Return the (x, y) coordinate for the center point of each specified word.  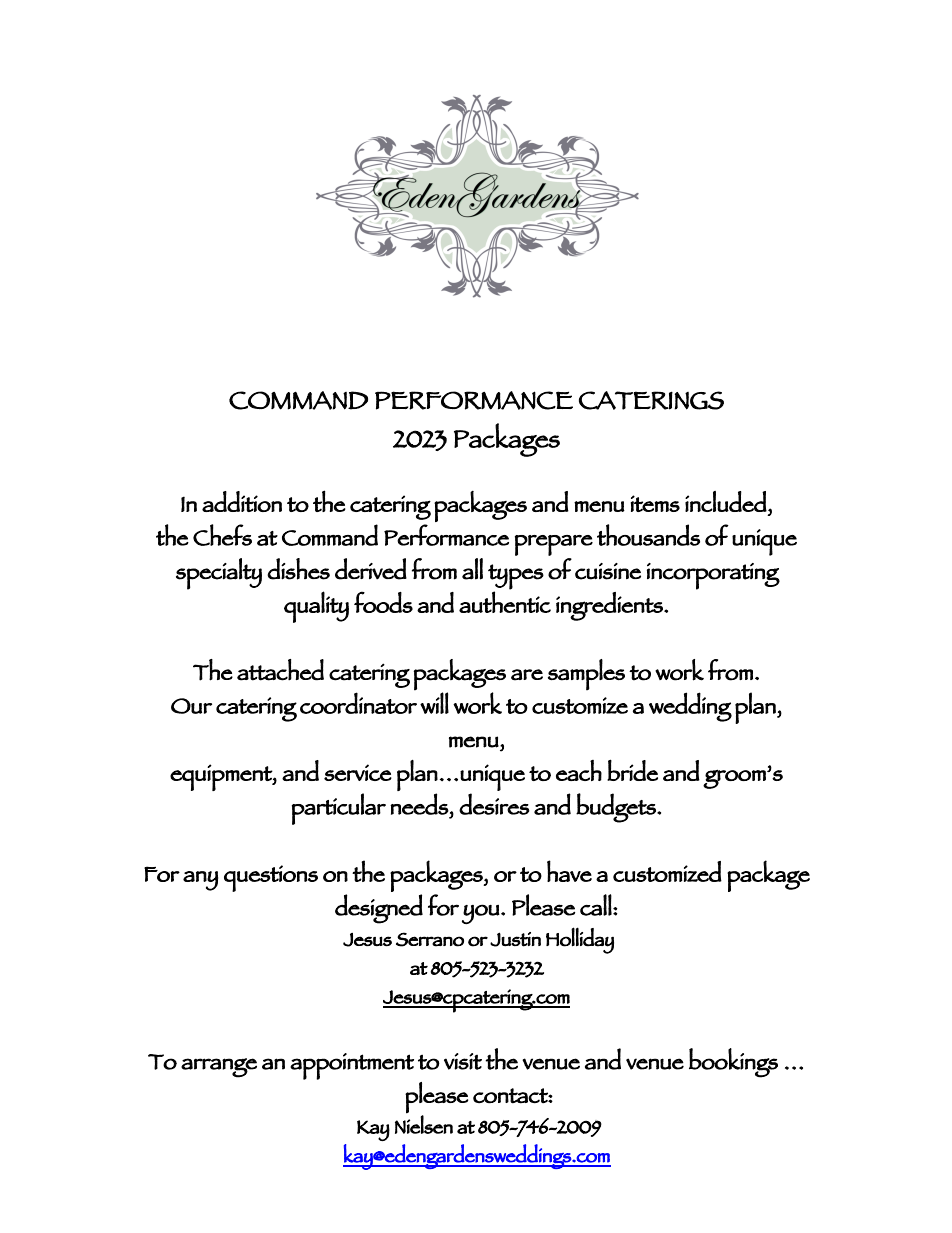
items (655, 503)
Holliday (580, 940)
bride (632, 770)
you (481, 914)
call (596, 905)
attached (280, 670)
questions (271, 878)
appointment (352, 1066)
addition (242, 501)
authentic (505, 602)
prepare (554, 545)
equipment (222, 777)
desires (494, 804)
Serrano (430, 939)
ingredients (610, 606)
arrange (219, 1068)
